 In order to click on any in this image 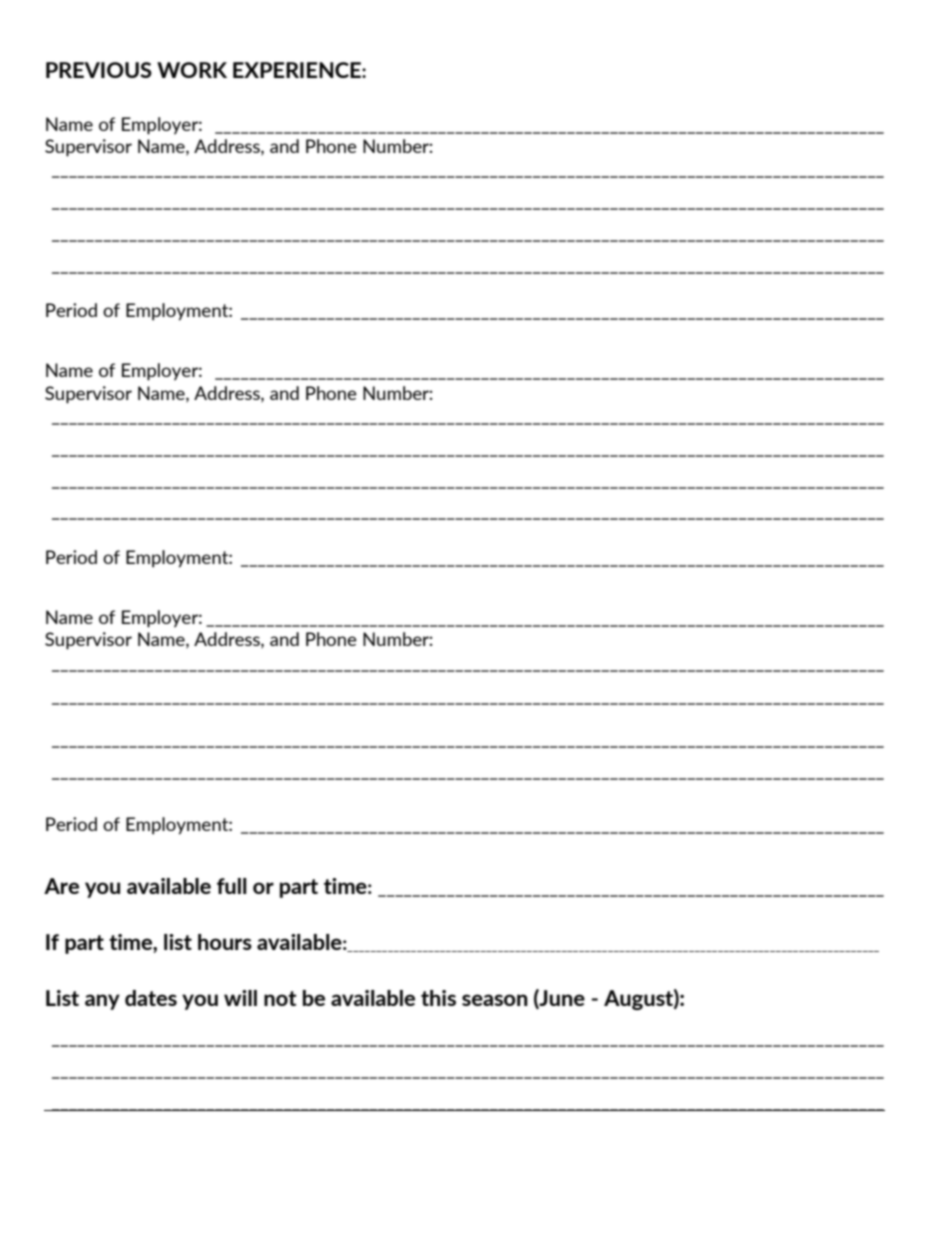, I will do `click(102, 1002)`.
